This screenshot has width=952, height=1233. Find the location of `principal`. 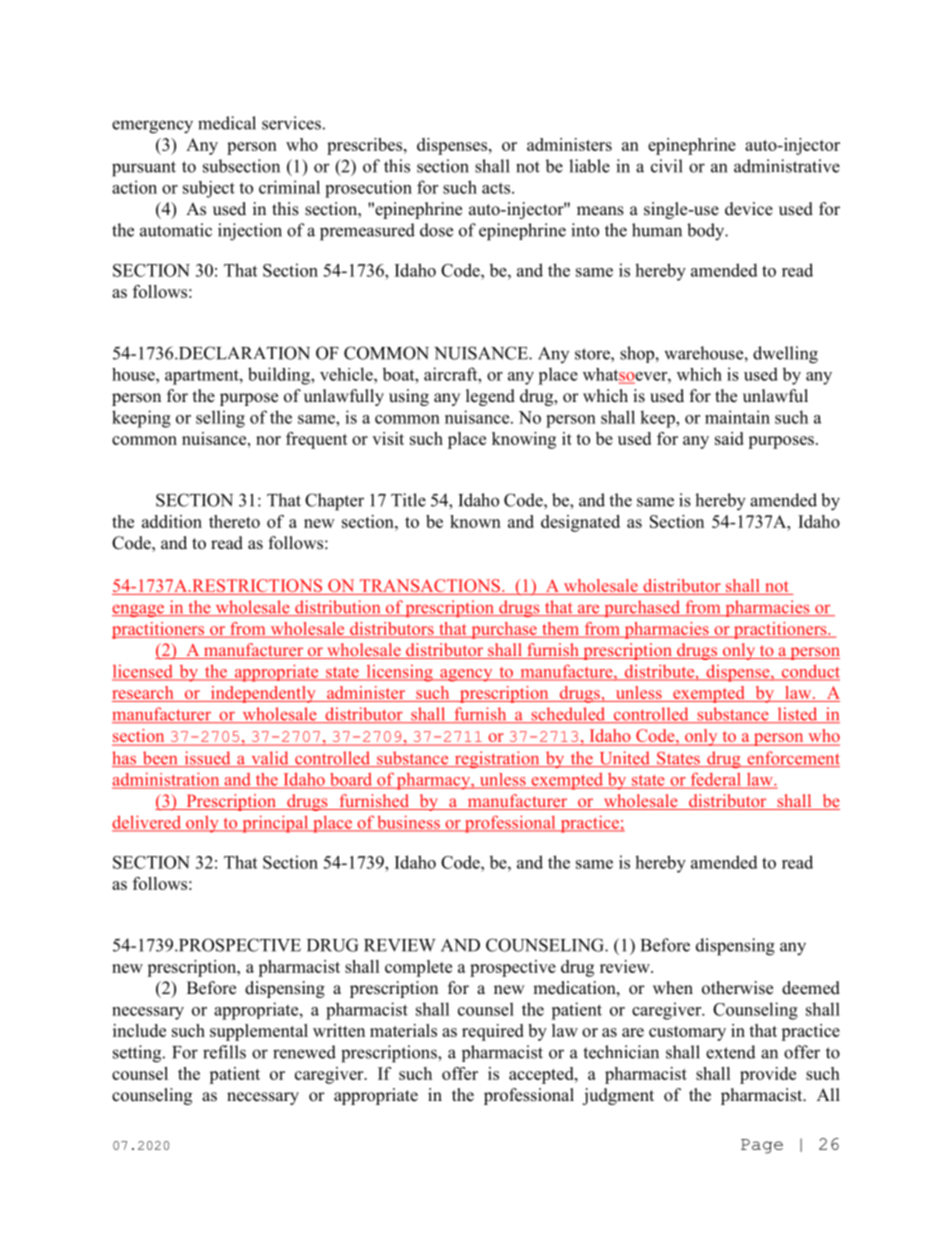

principal is located at coordinates (275, 824).
